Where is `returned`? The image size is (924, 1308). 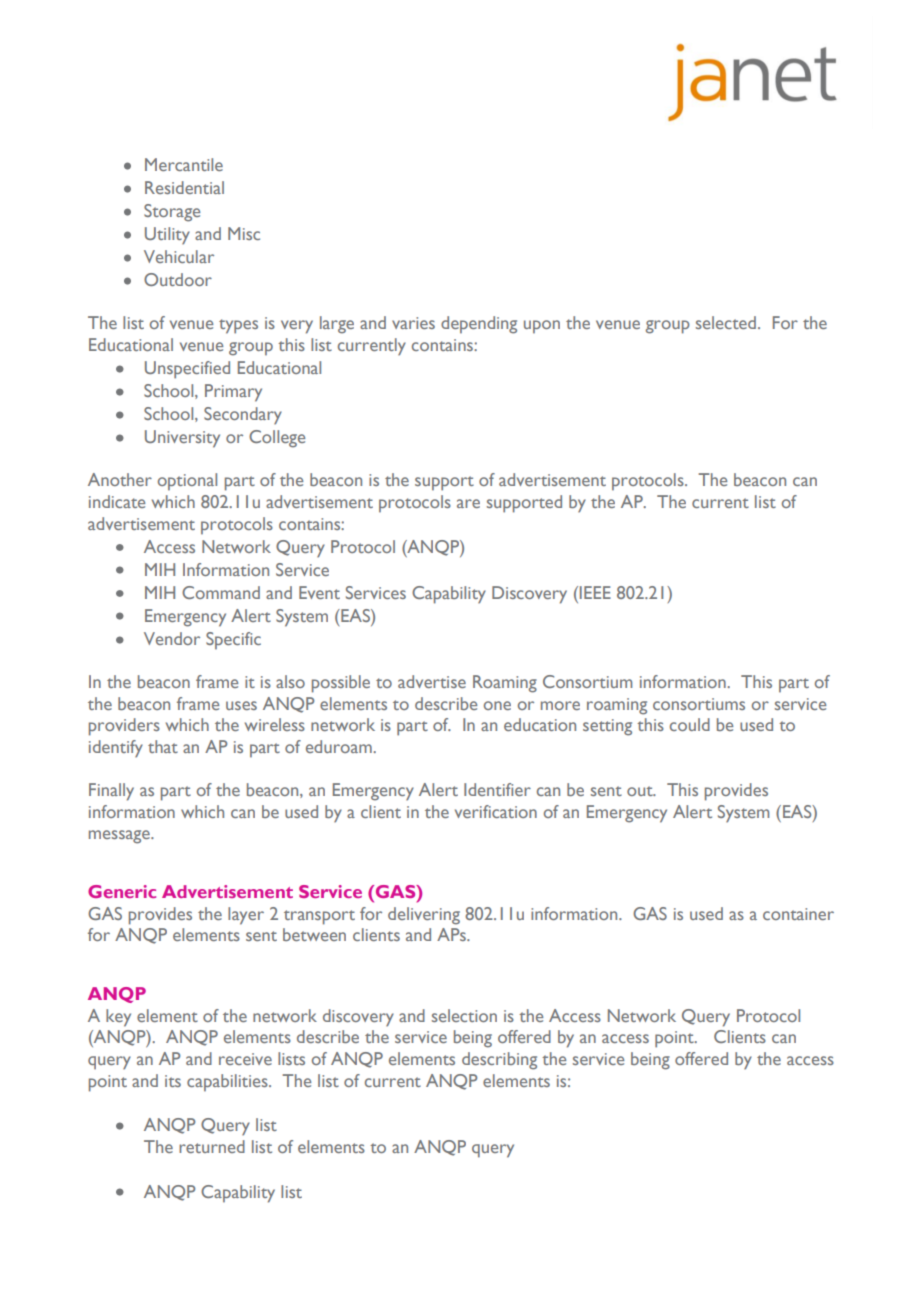
returned is located at coordinates (212, 1146).
